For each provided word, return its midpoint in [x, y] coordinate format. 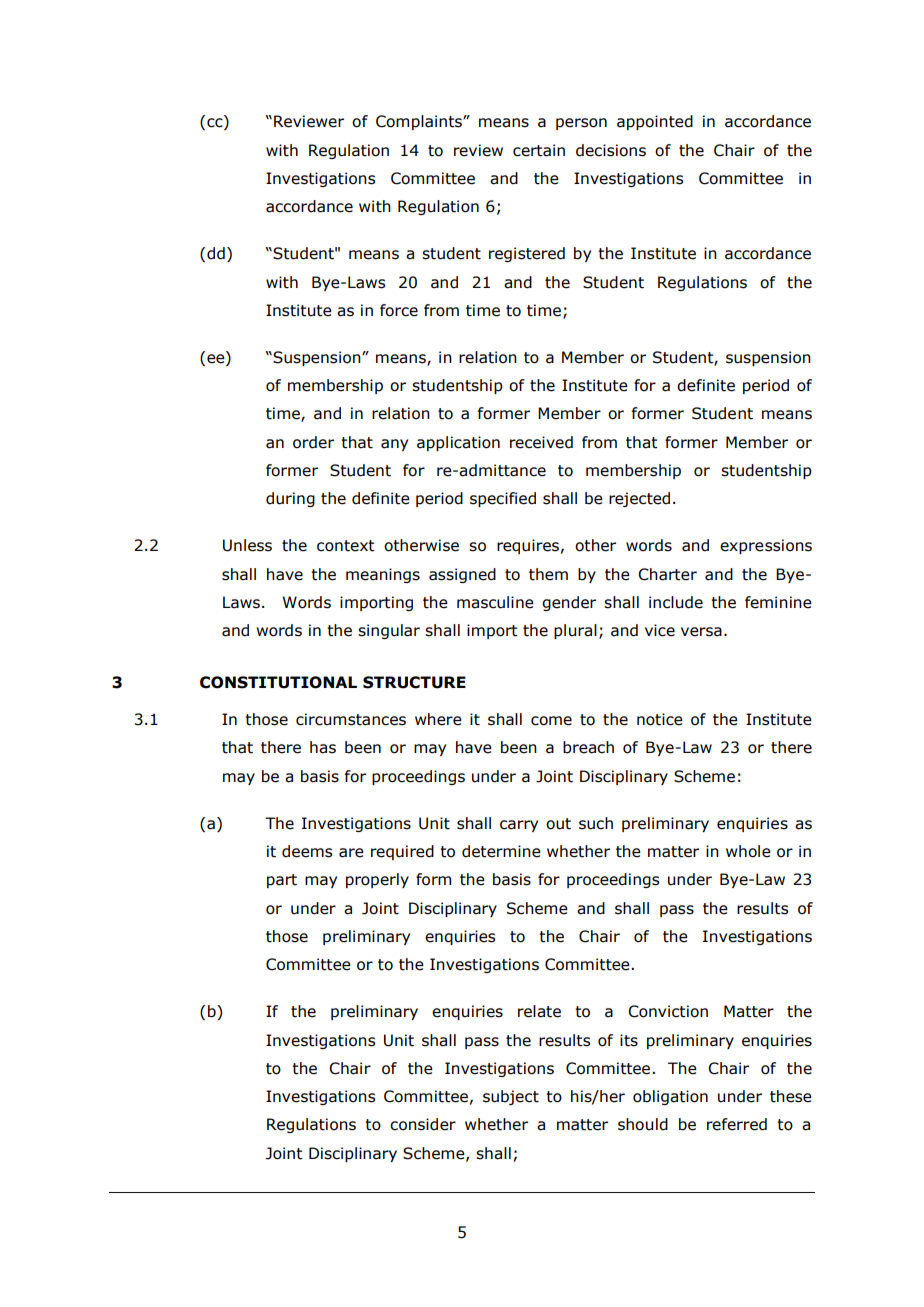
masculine [495, 602]
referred [737, 1124]
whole [748, 851]
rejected [639, 499]
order [313, 442]
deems [307, 851]
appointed [655, 122]
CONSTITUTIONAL [278, 682]
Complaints [420, 122]
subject [511, 1097]
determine [501, 851]
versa [701, 632]
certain [539, 150]
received [541, 442]
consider [423, 1124]
